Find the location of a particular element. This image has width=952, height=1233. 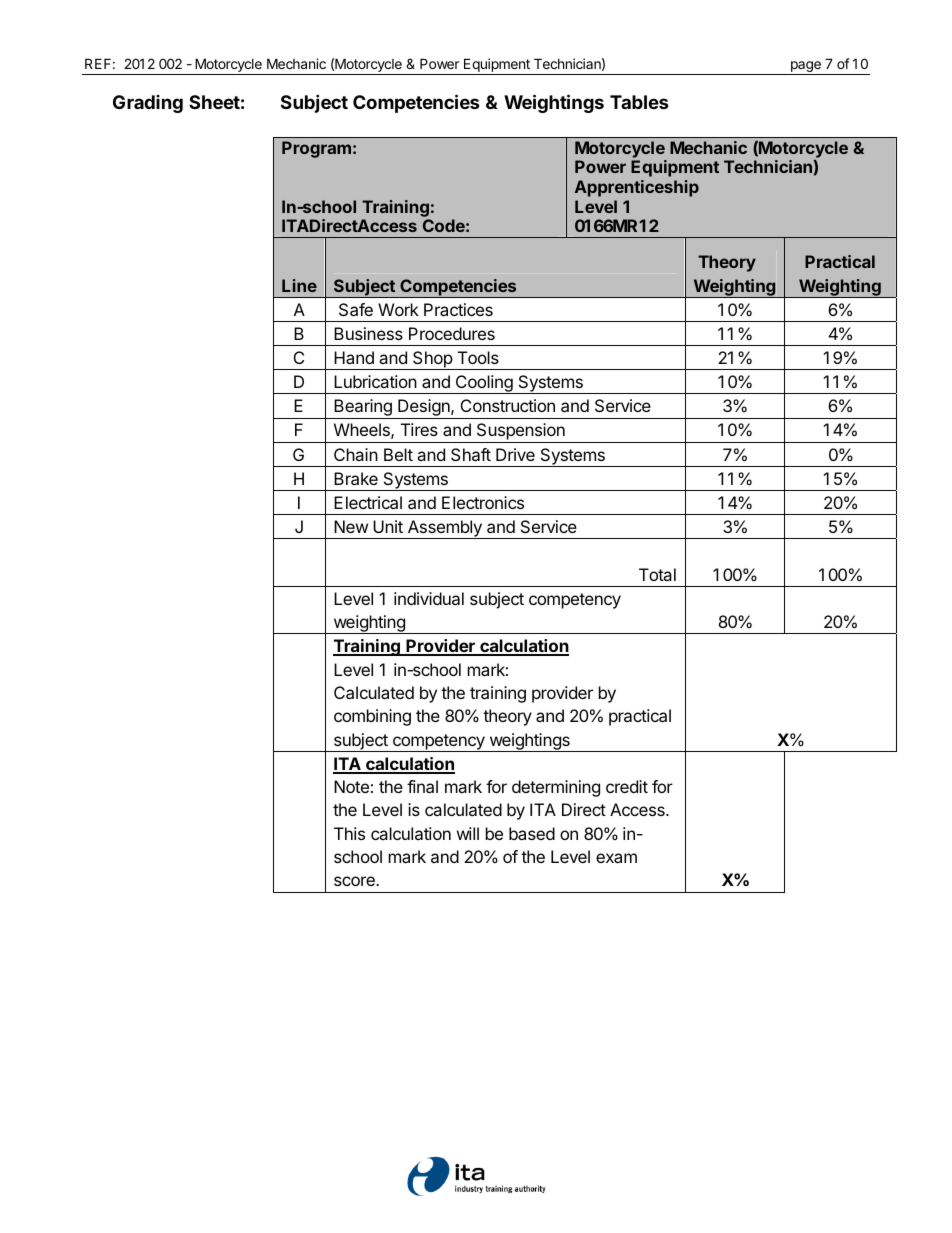

Tables is located at coordinates (639, 102).
